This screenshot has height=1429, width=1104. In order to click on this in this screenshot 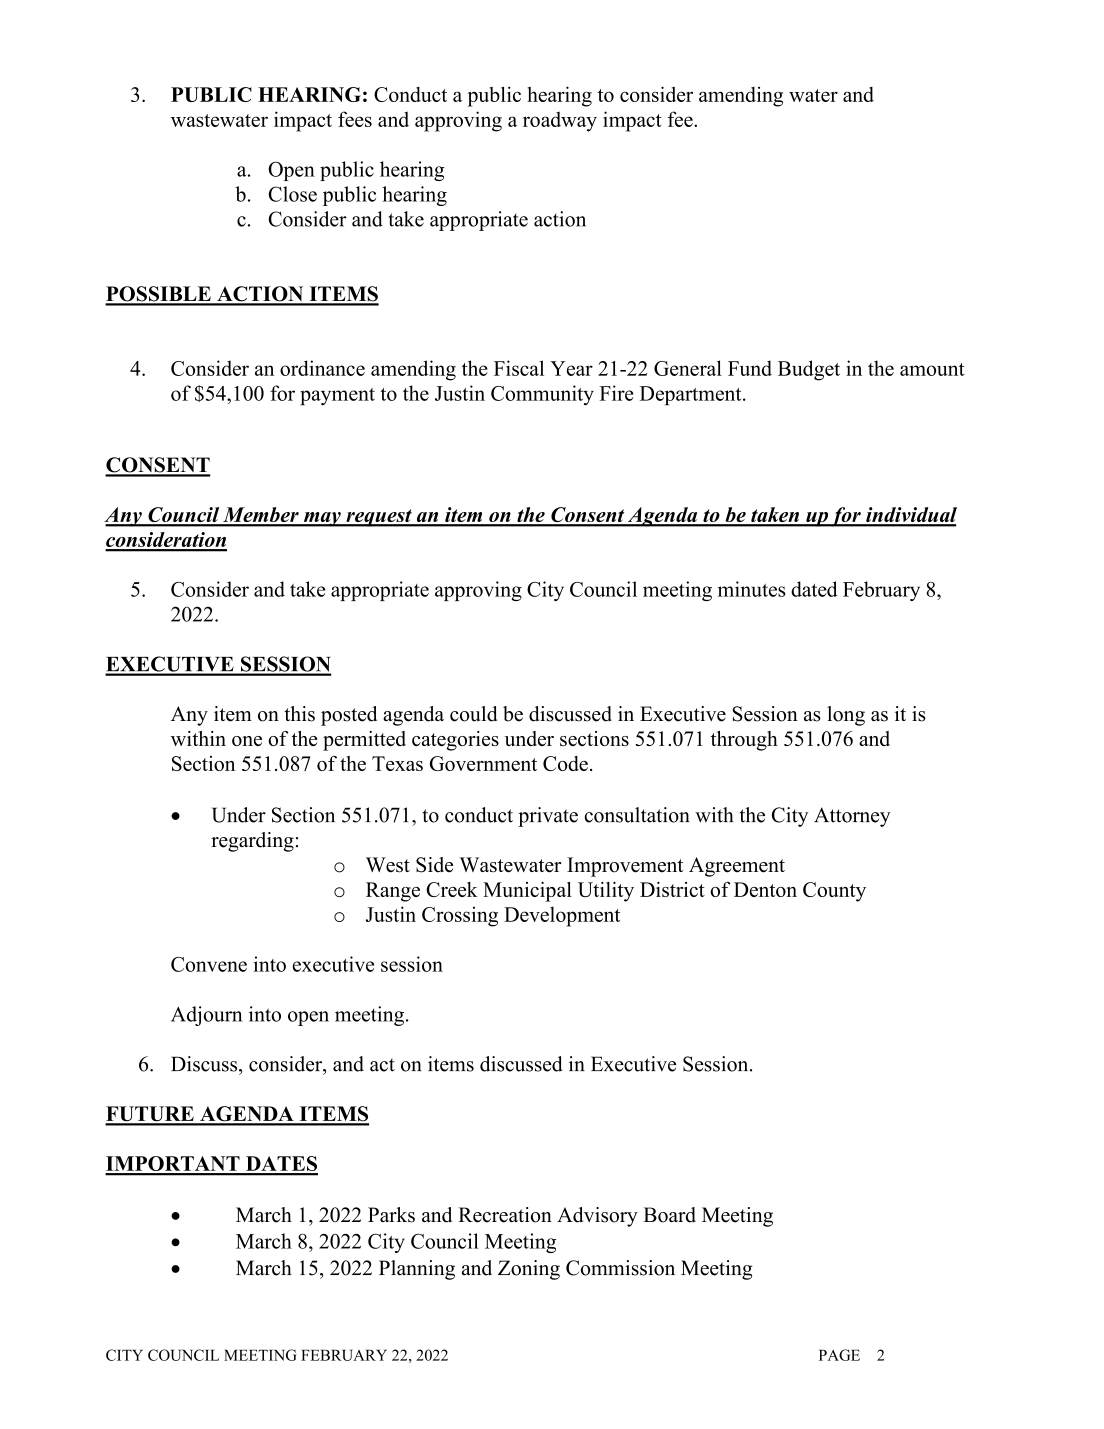, I will do `click(299, 714)`.
